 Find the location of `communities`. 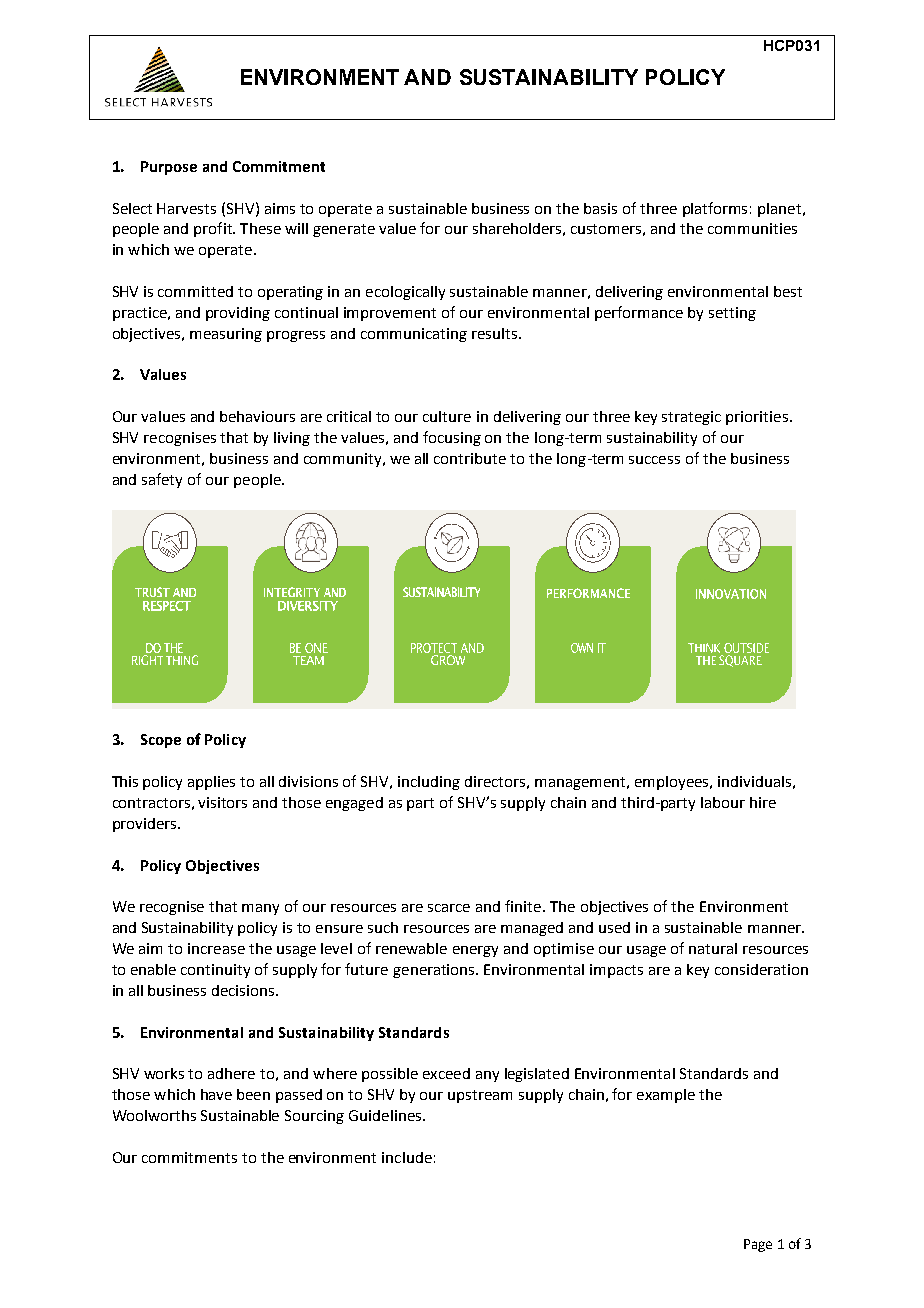

communities is located at coordinates (752, 228).
